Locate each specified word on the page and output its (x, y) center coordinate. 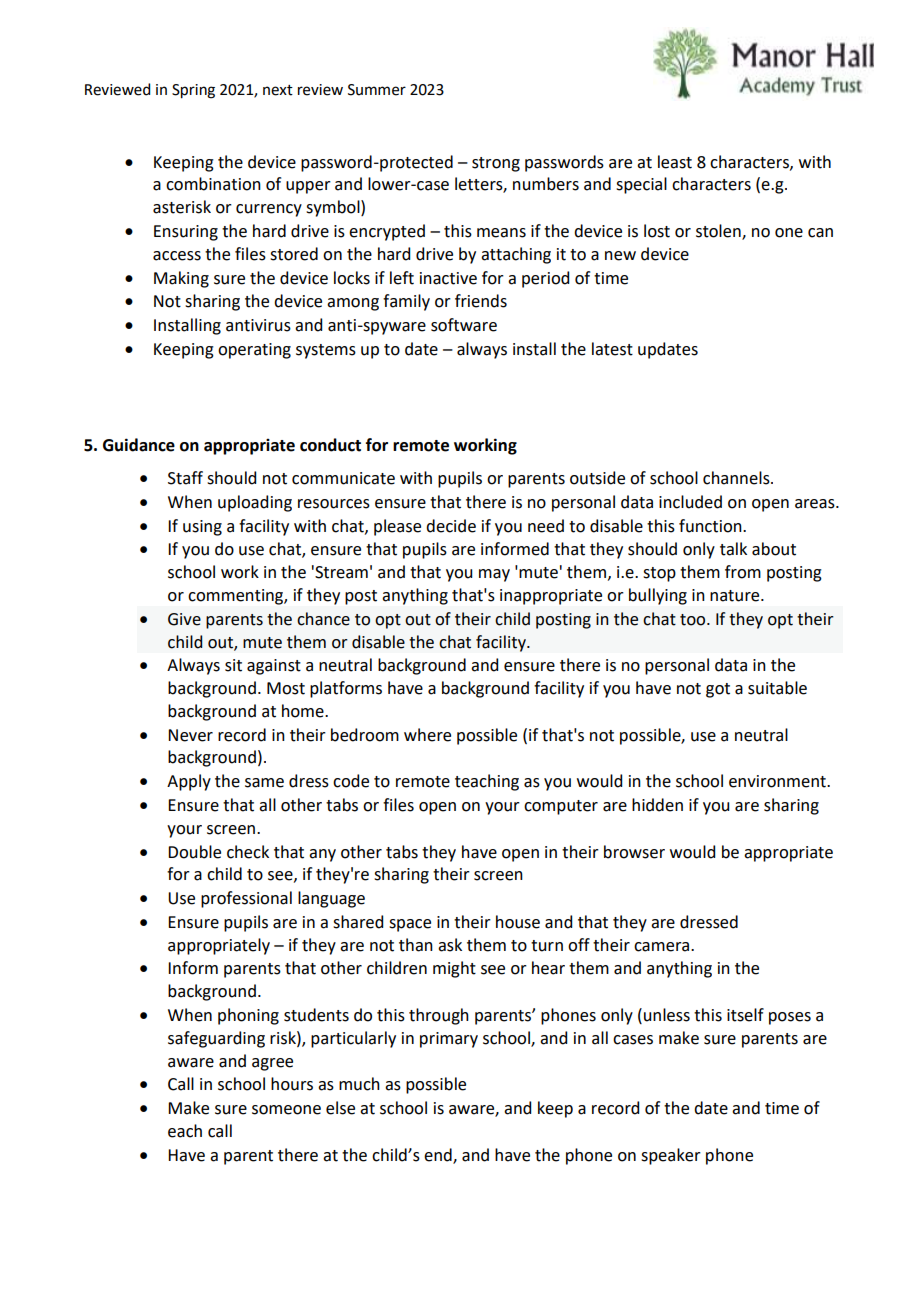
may (494, 575)
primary (449, 1040)
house (518, 922)
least (675, 162)
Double (194, 852)
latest (612, 349)
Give (184, 619)
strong (496, 164)
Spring (193, 91)
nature (736, 596)
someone (286, 1110)
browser (634, 852)
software (464, 325)
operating (254, 351)
